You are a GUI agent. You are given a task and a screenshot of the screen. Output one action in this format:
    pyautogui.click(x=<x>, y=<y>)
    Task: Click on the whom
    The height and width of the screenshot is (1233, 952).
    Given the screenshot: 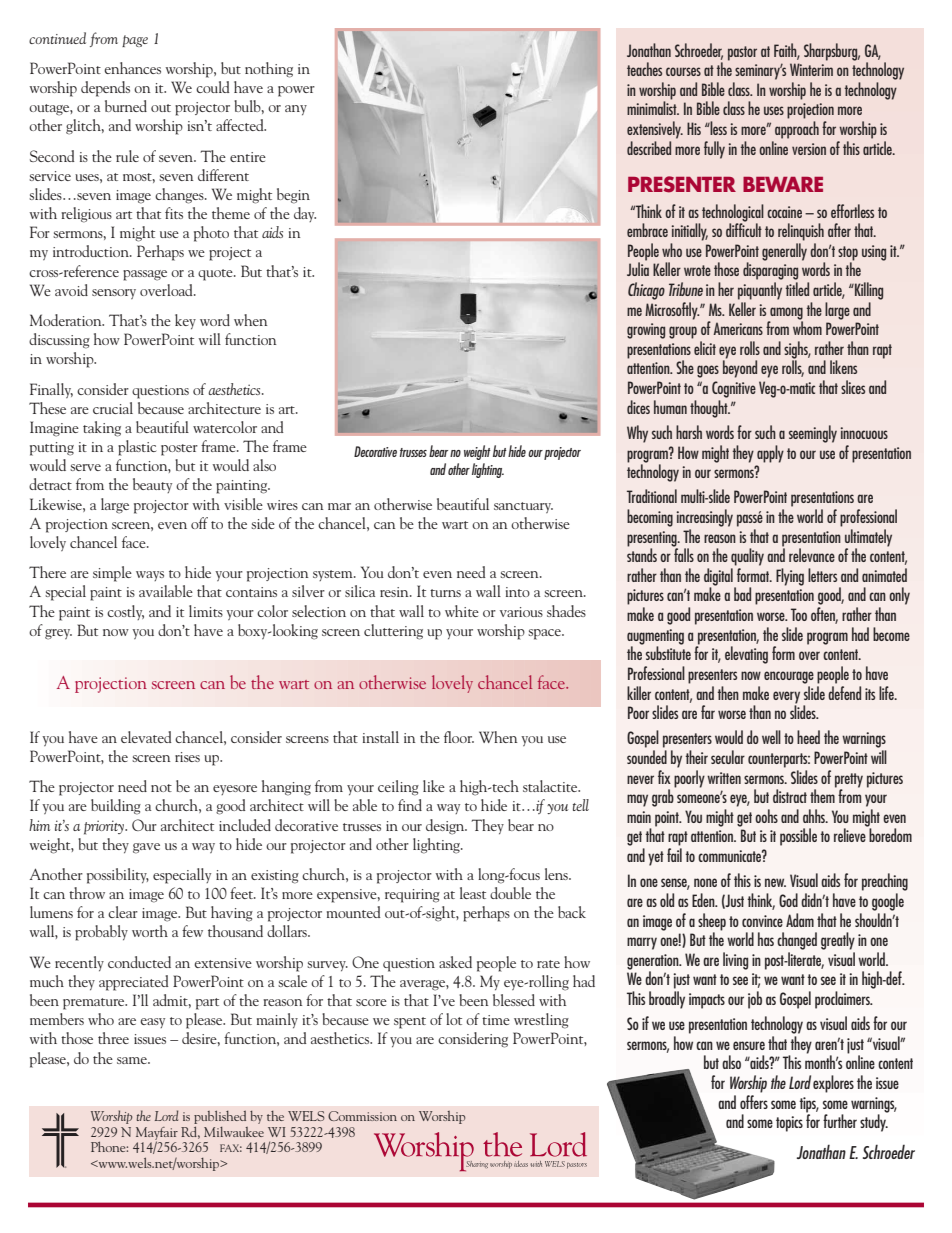 What is the action you would take?
    pyautogui.click(x=807, y=327)
